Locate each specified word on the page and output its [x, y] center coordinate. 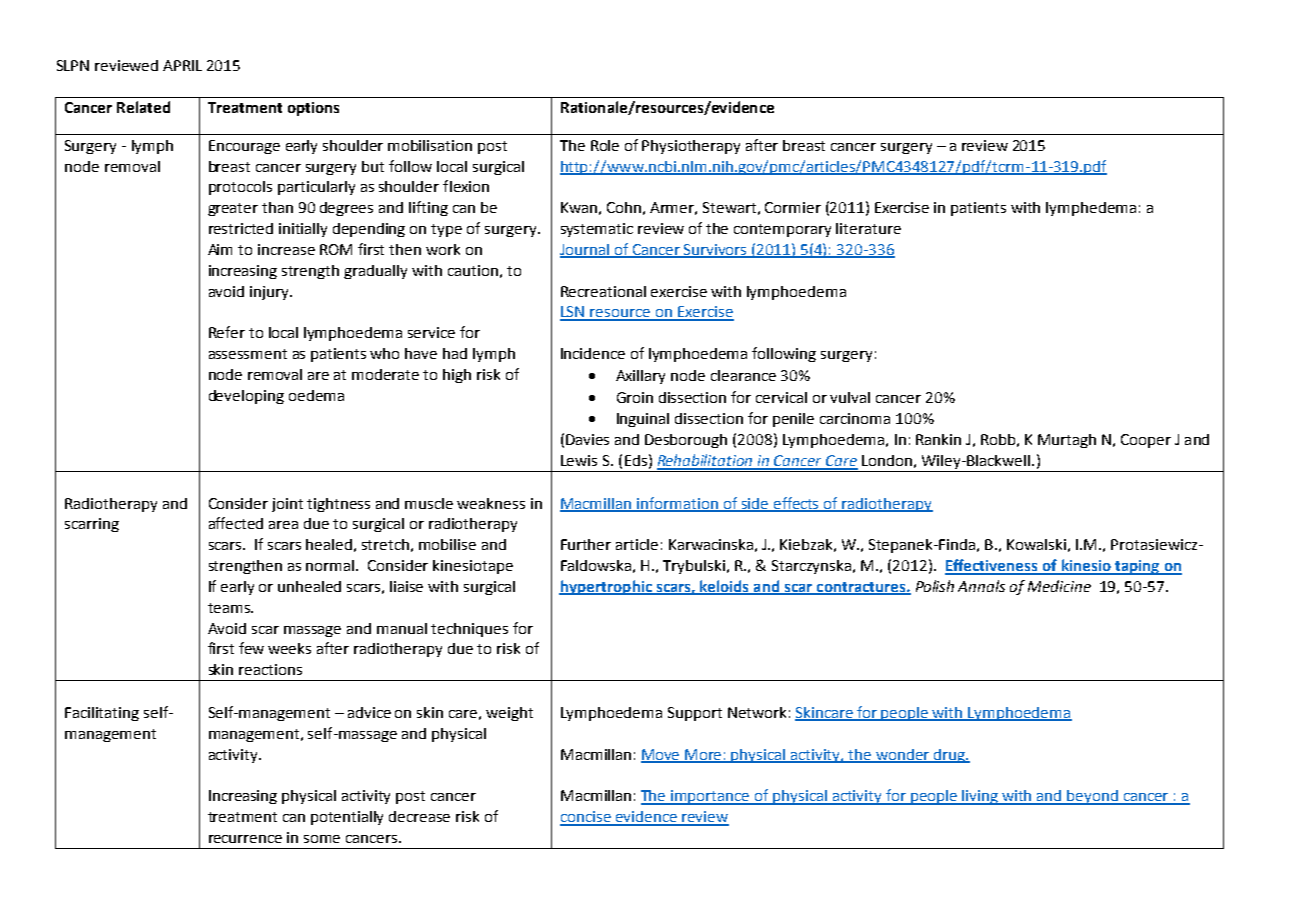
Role [605, 145]
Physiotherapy [691, 147]
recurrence [245, 839]
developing [246, 397]
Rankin [938, 439]
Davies [587, 439]
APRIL [182, 65]
